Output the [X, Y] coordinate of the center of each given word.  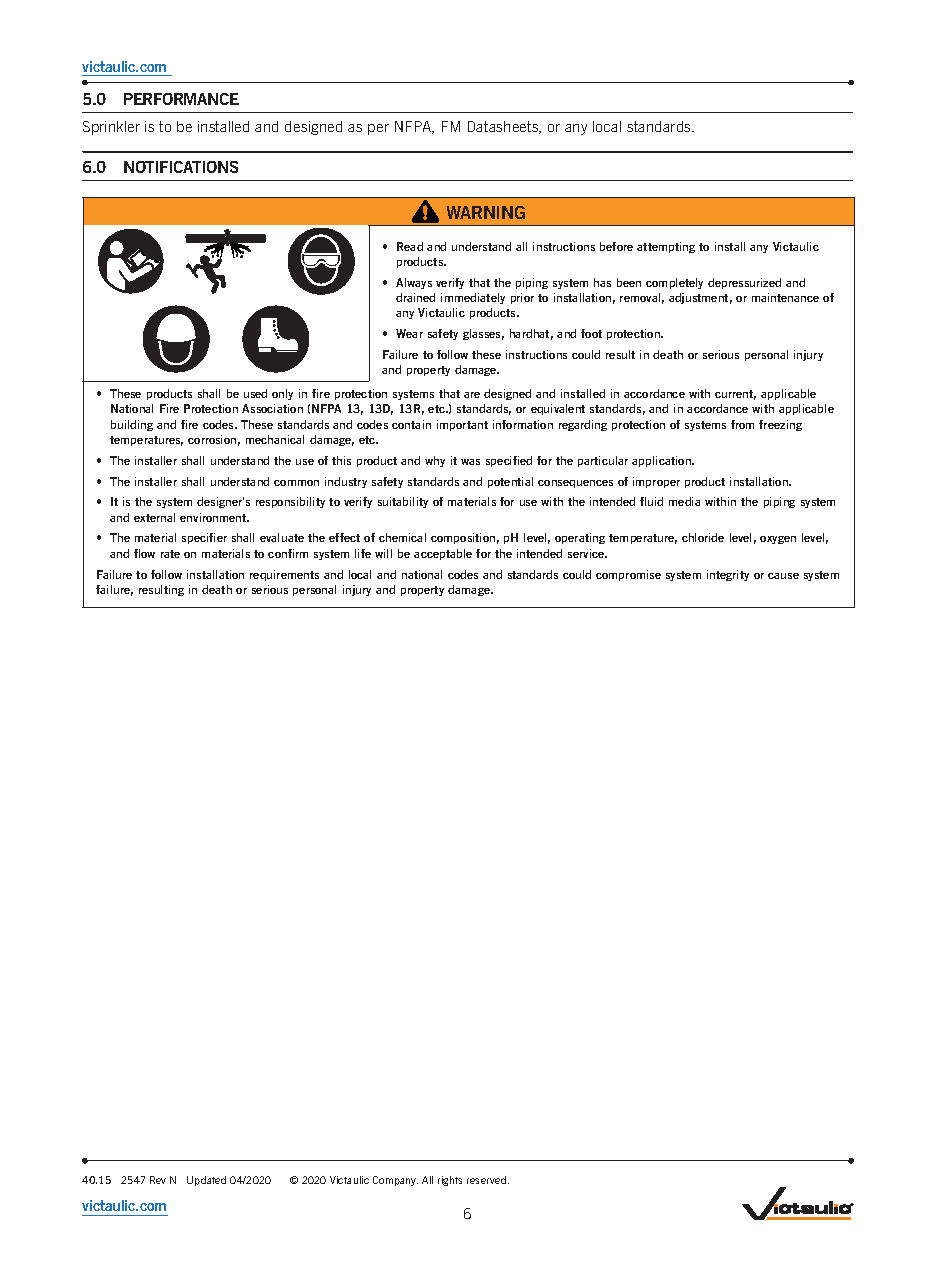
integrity [728, 575]
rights [450, 1181]
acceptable [443, 554]
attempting [666, 247]
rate [170, 554]
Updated [206, 1181]
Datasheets [504, 127]
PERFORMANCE [181, 99]
